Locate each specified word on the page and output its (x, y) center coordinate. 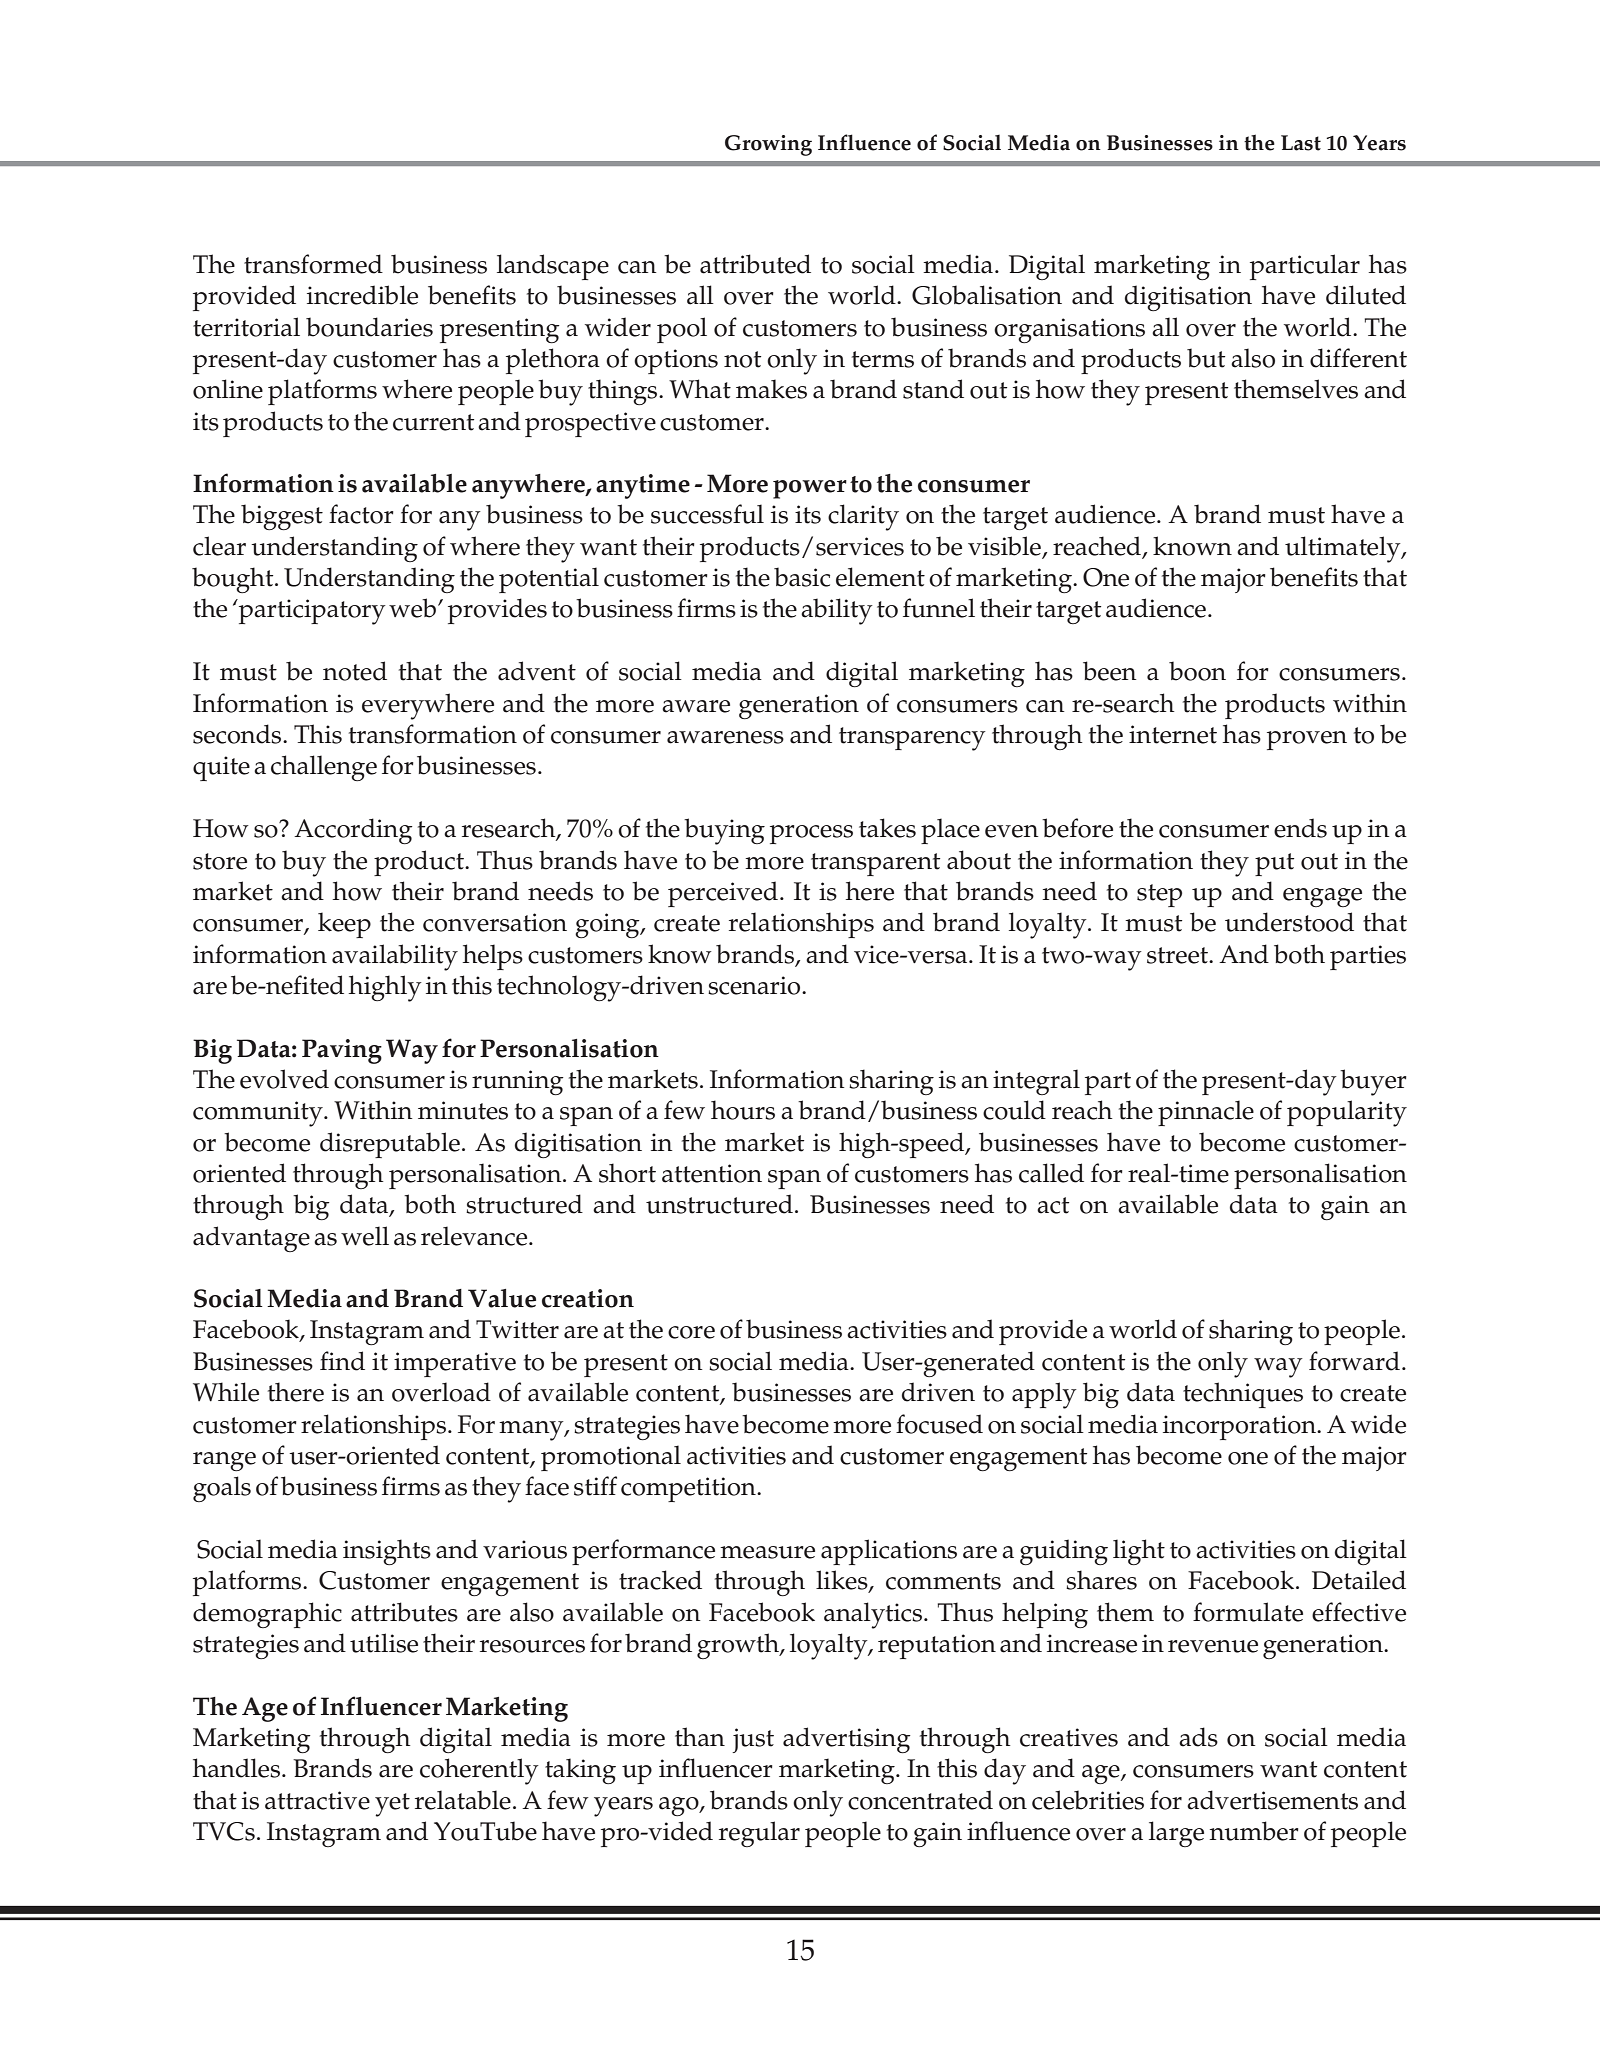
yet (392, 1805)
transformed (313, 264)
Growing (768, 145)
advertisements (1272, 1800)
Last (1301, 143)
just (753, 1740)
